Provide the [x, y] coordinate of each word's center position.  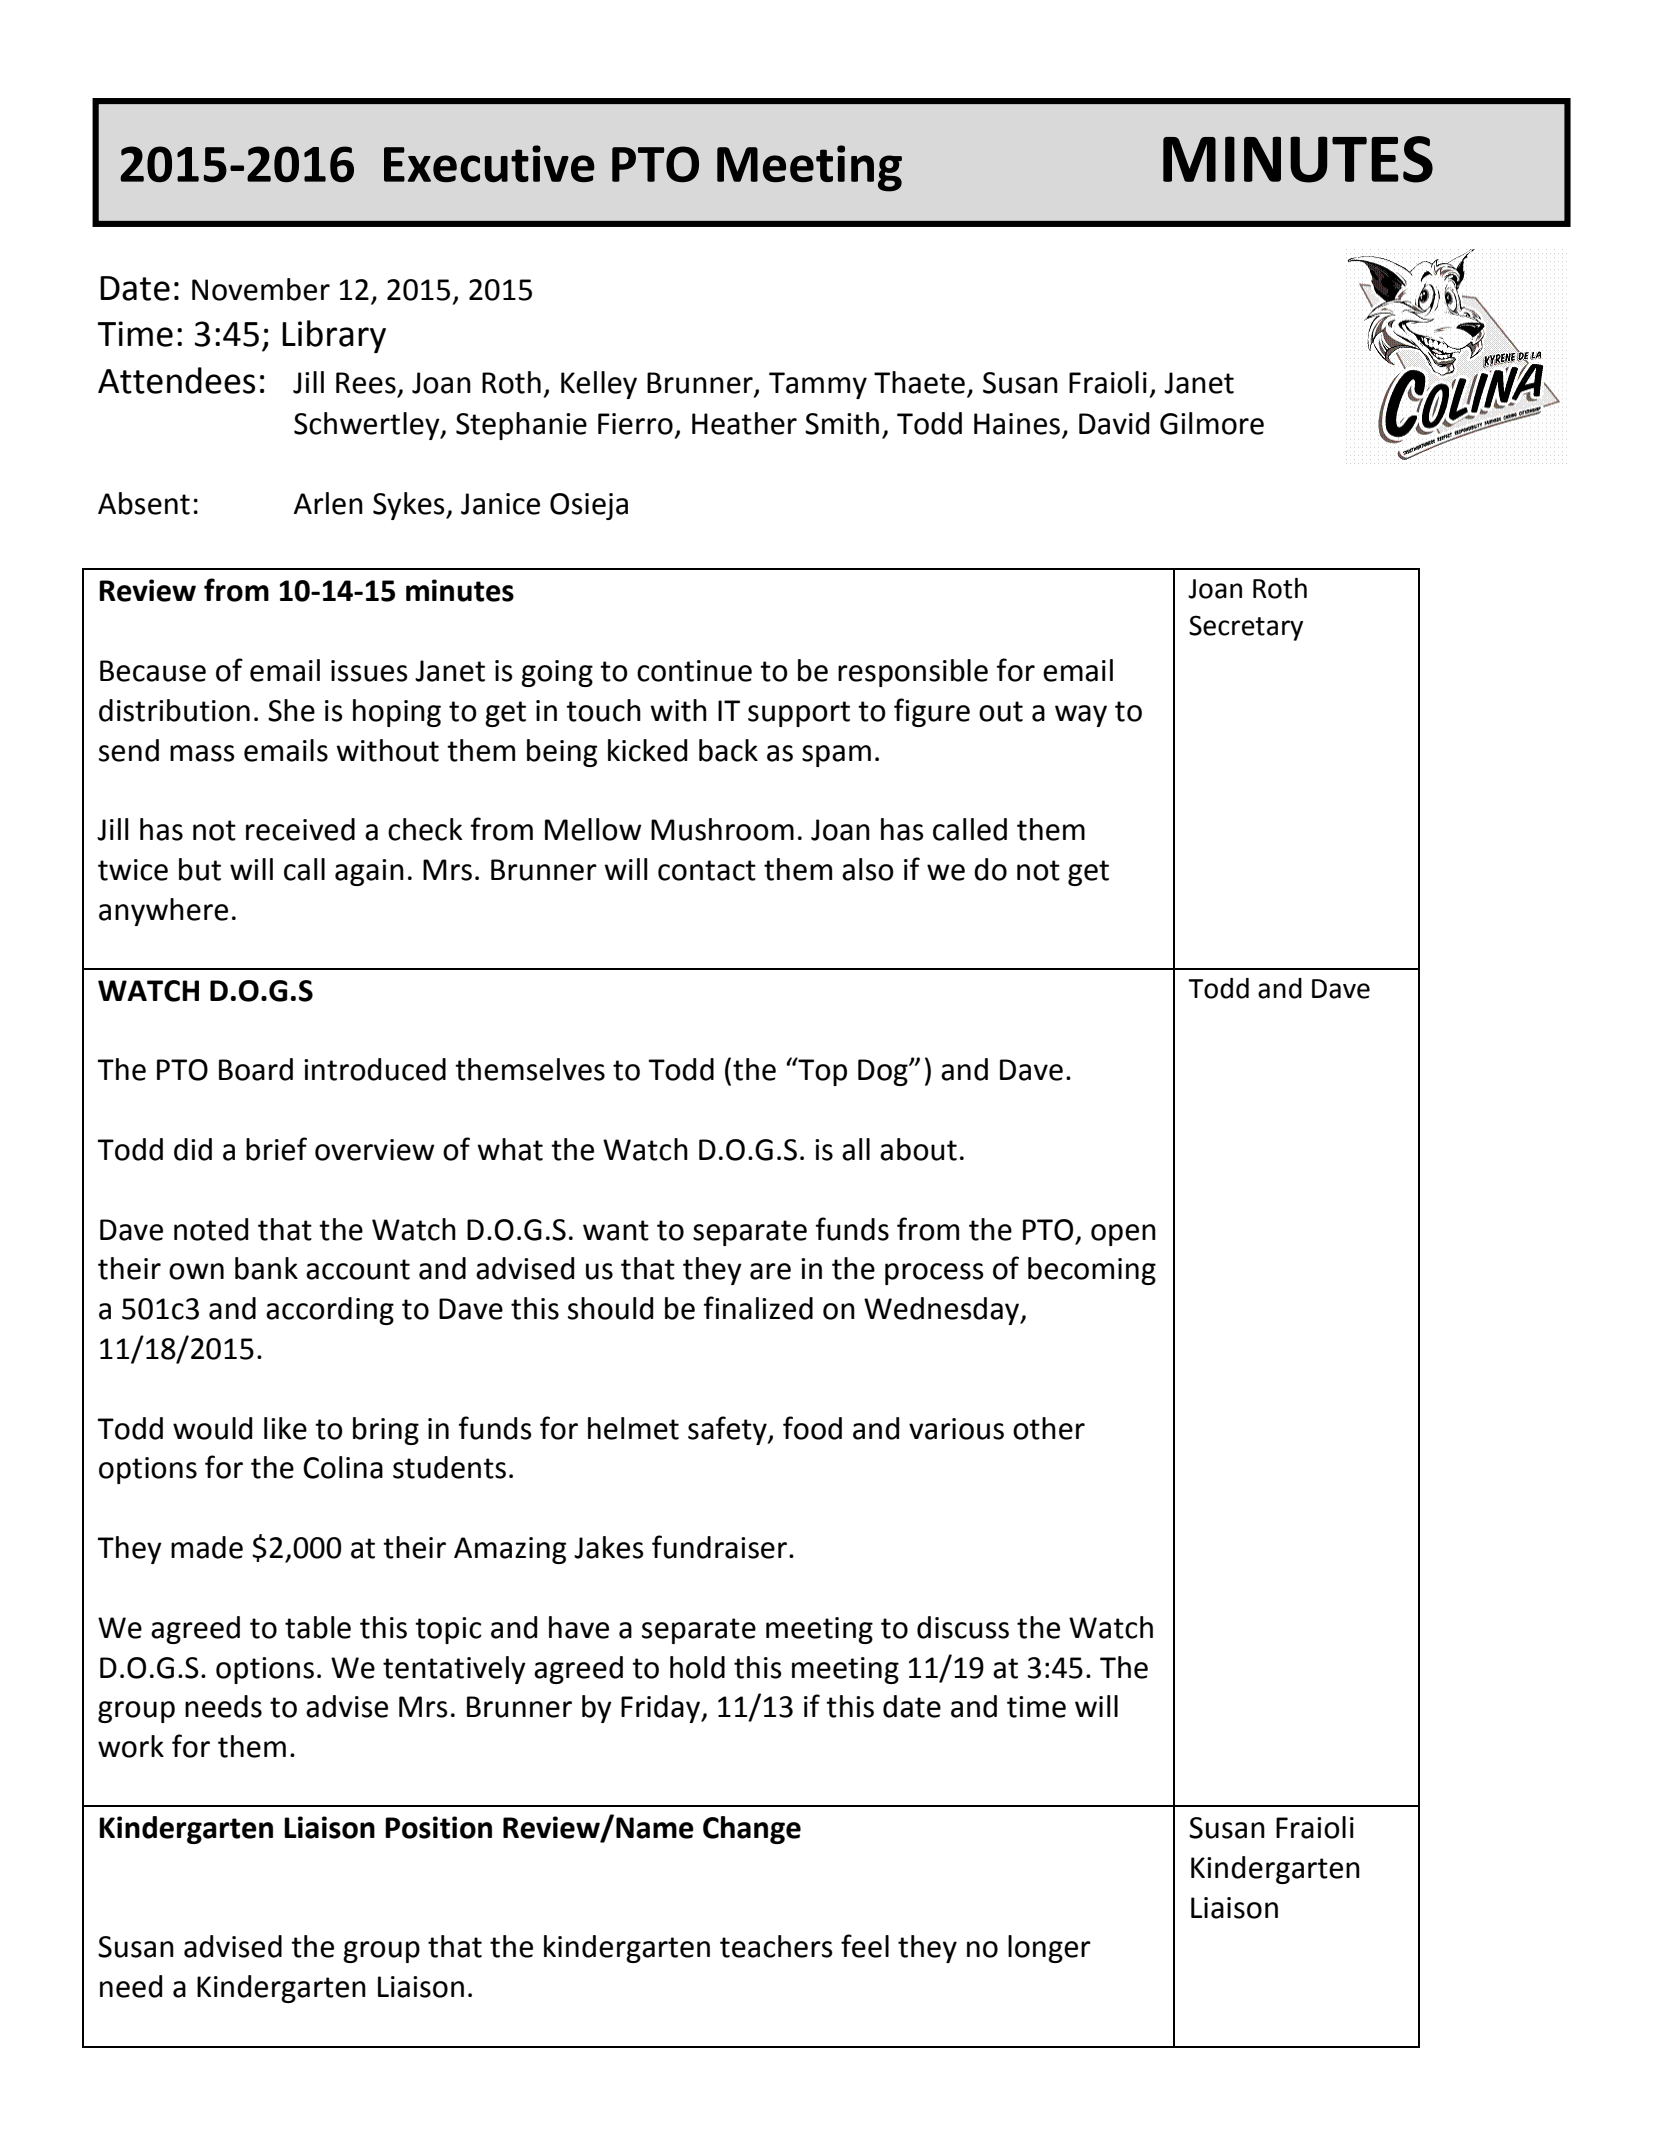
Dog [884, 1072]
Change [752, 1830]
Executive [489, 164]
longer [1049, 1949]
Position [438, 1827]
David [1114, 423]
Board [256, 1069]
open [1123, 1235]
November [261, 289]
